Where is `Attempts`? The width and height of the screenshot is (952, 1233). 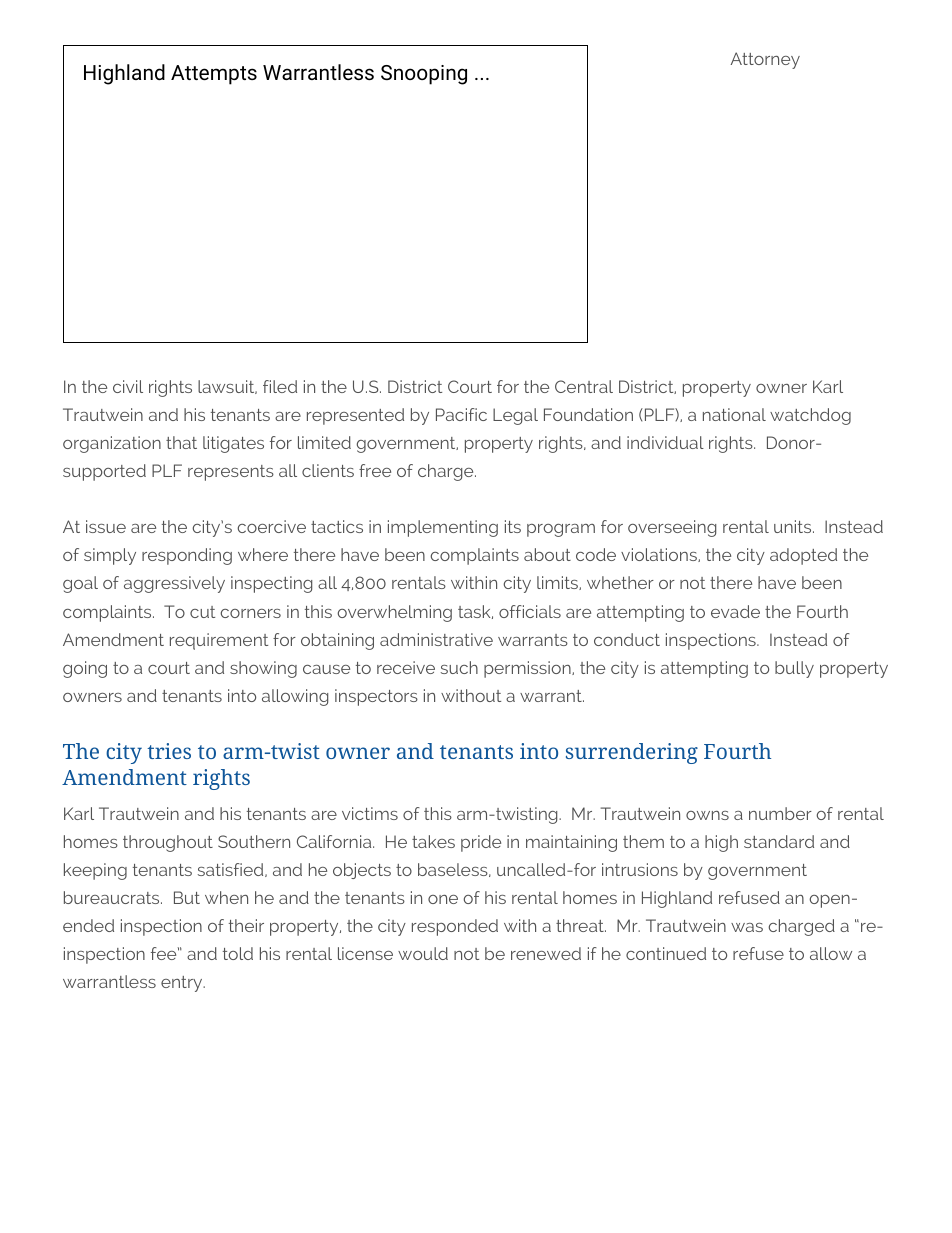
Attempts is located at coordinates (214, 75).
